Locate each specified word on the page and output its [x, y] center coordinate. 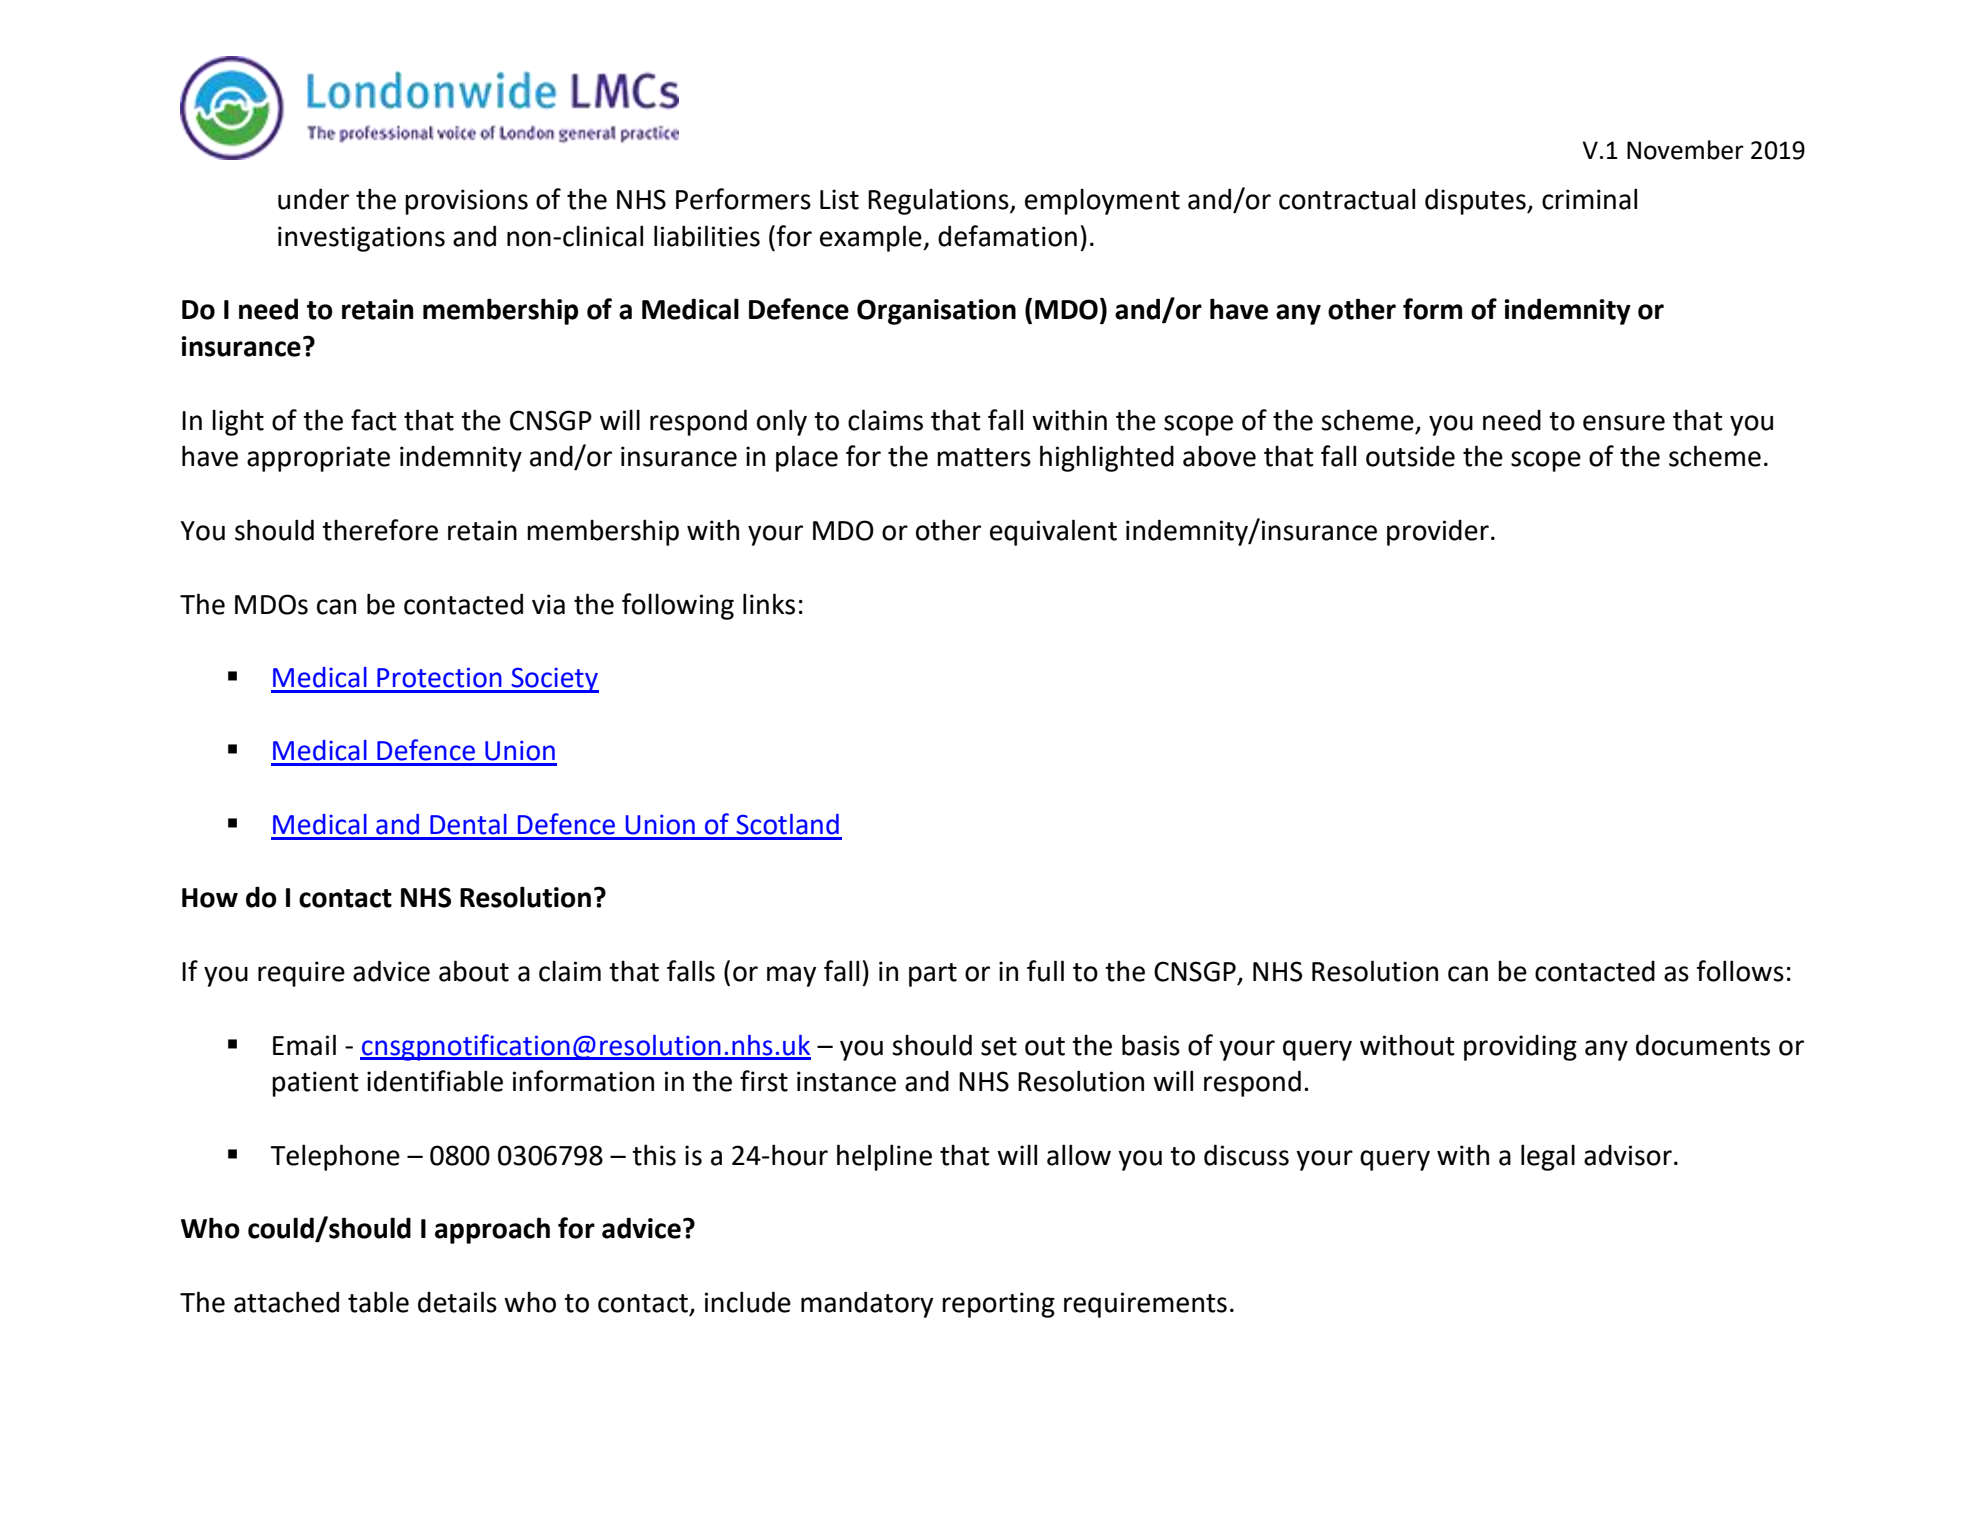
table [378, 1302]
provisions [466, 202]
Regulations [939, 201]
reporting [998, 1305]
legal [1548, 1157]
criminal [1589, 199]
